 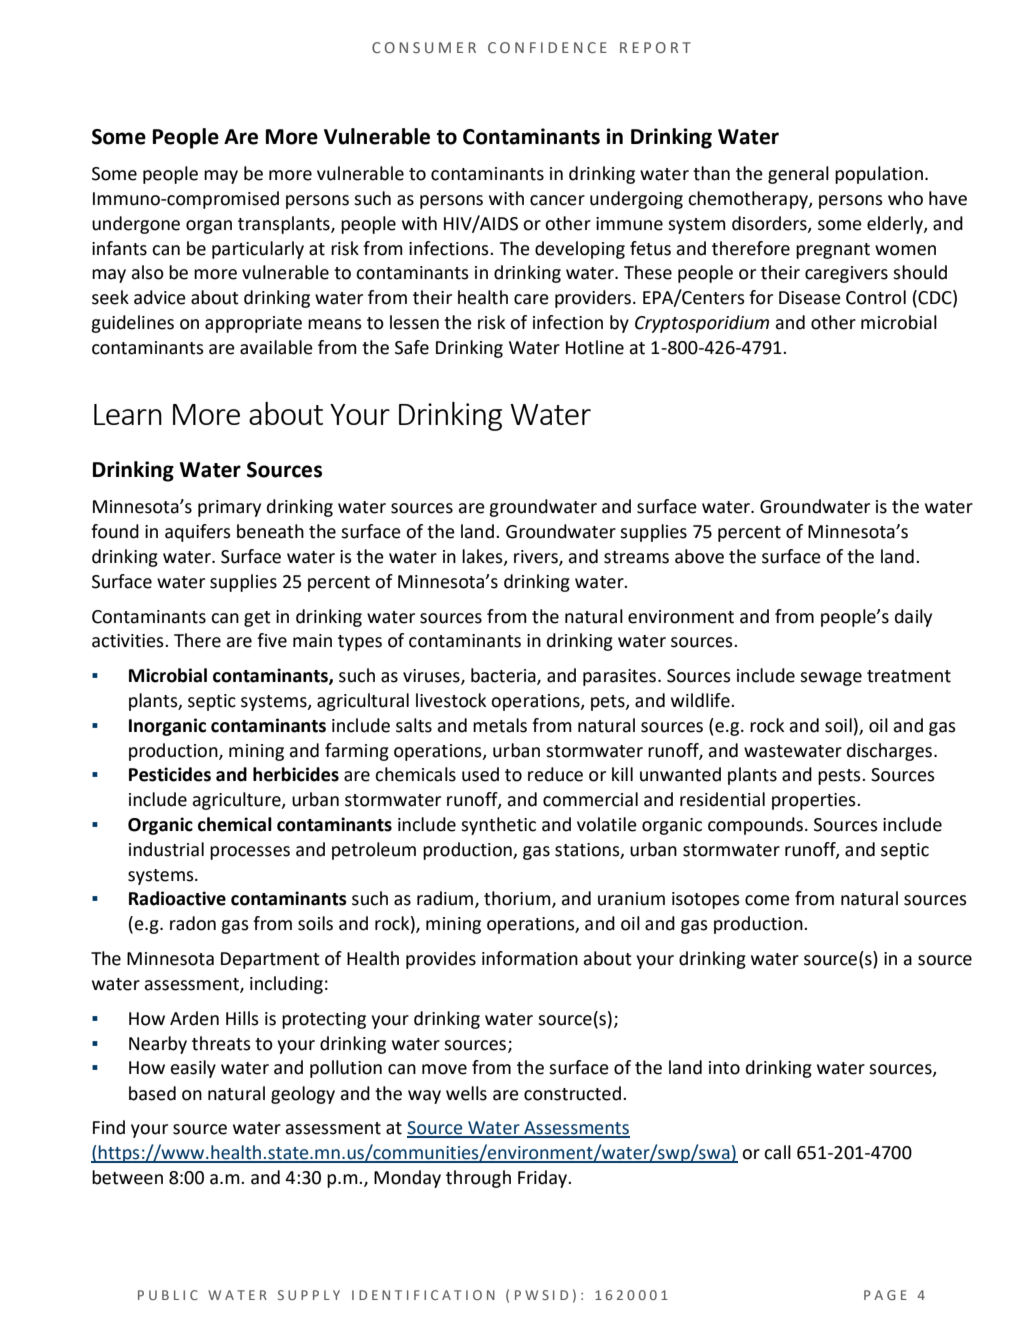 I want to click on between, so click(x=127, y=1177).
